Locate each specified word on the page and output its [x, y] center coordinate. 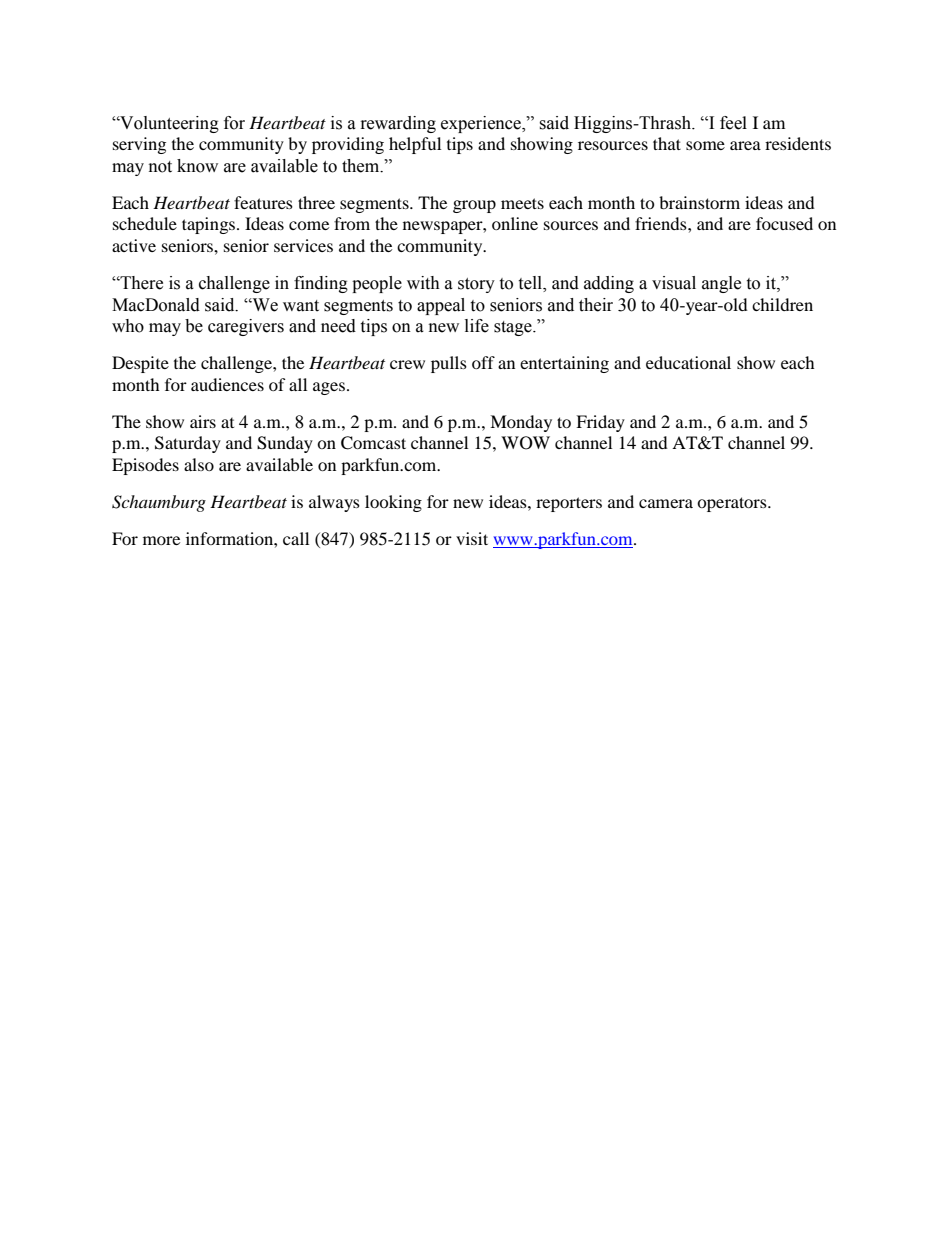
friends [662, 223]
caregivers [246, 327]
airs [203, 421]
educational [688, 362]
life [477, 326]
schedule [145, 223]
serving [139, 145]
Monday [521, 423]
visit [472, 538]
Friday [600, 423]
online [515, 223]
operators [733, 504]
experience [482, 124]
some [705, 145]
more [161, 540]
